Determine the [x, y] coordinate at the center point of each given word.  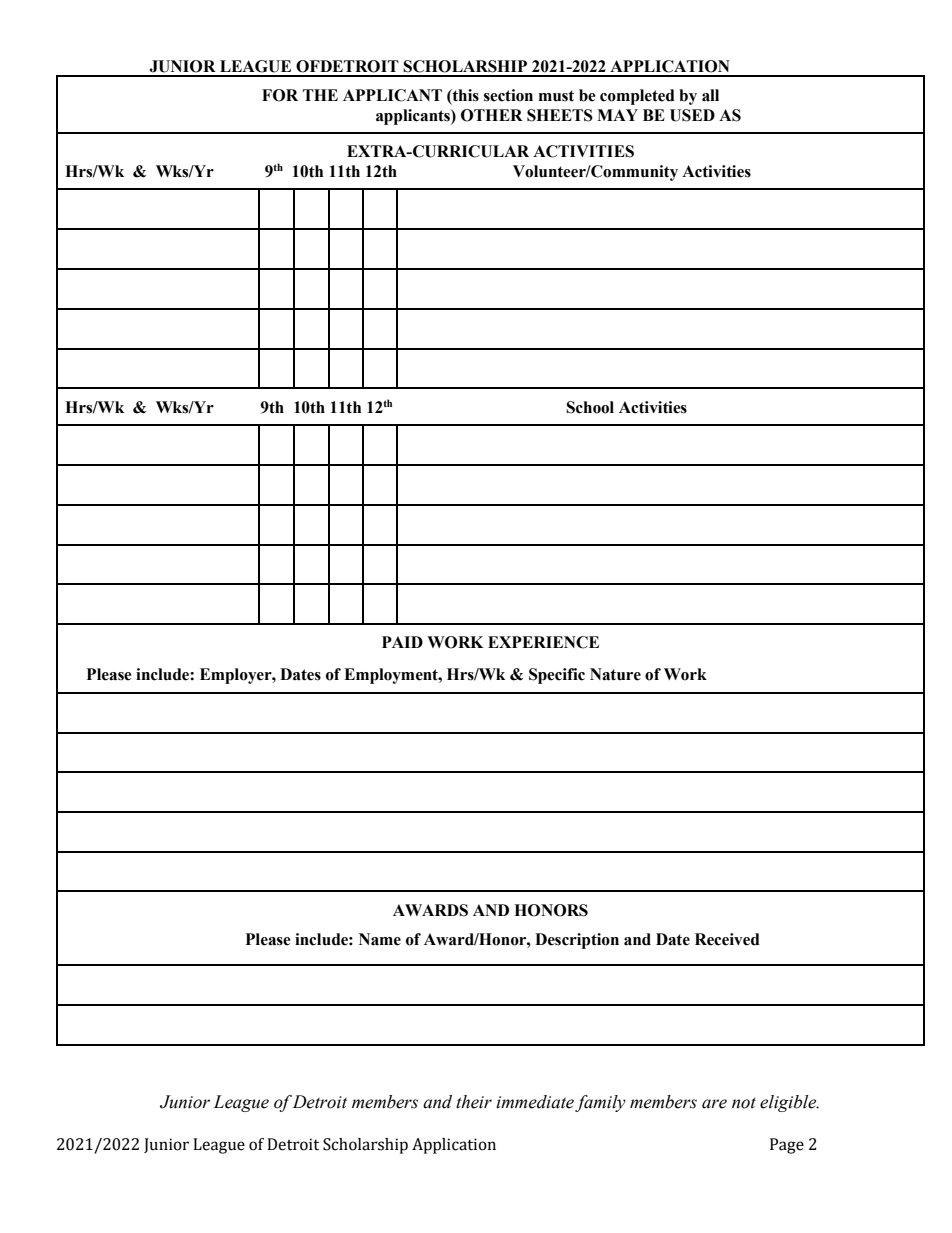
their [474, 1102]
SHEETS [560, 115]
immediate [535, 1102]
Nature [615, 674]
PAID [402, 642]
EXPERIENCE [543, 642]
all [710, 95]
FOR [280, 95]
